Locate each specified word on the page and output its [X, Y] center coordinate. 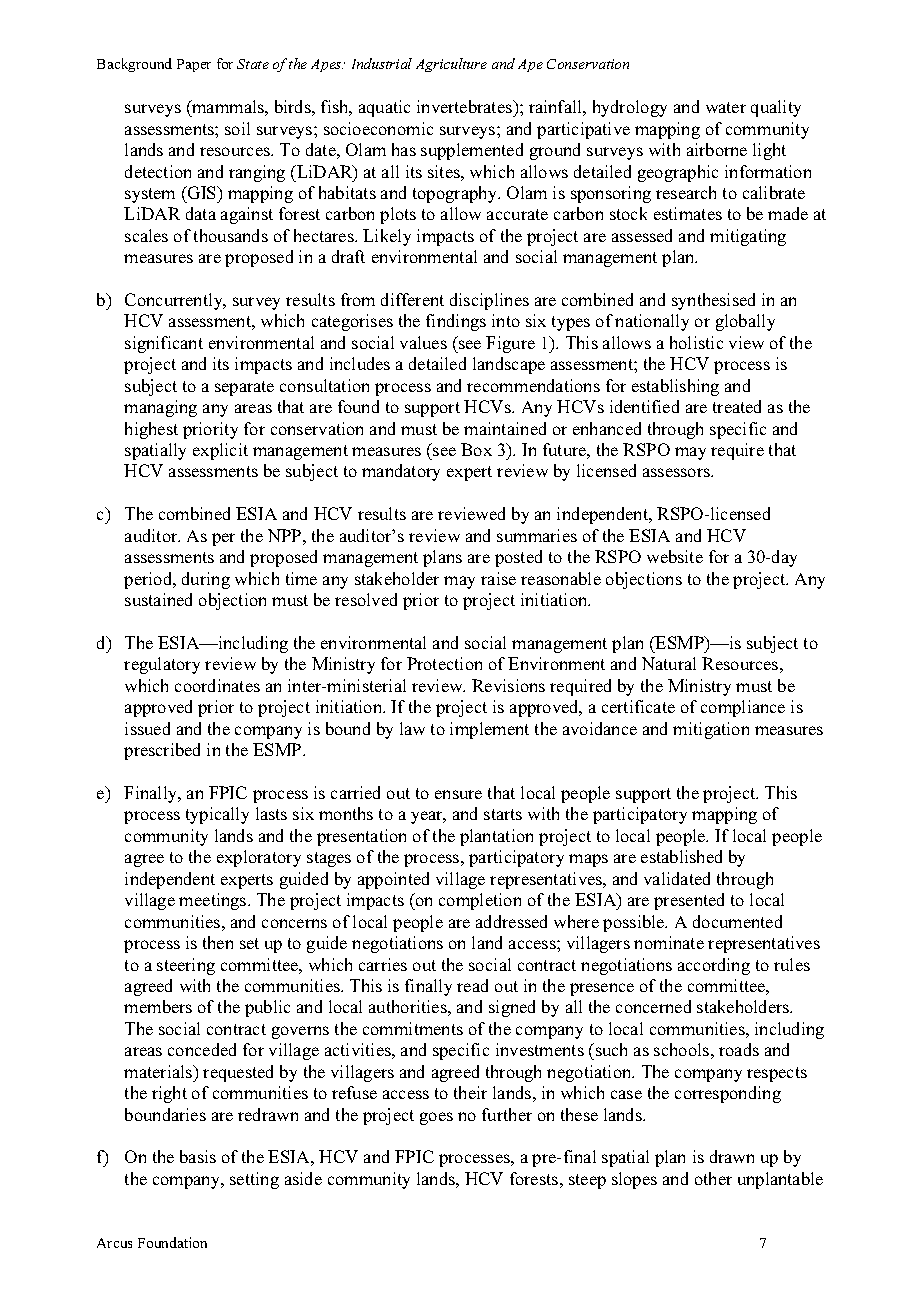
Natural [669, 663]
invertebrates [466, 106]
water [726, 107]
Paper [194, 65]
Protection [444, 663]
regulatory [162, 665]
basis [198, 1156]
